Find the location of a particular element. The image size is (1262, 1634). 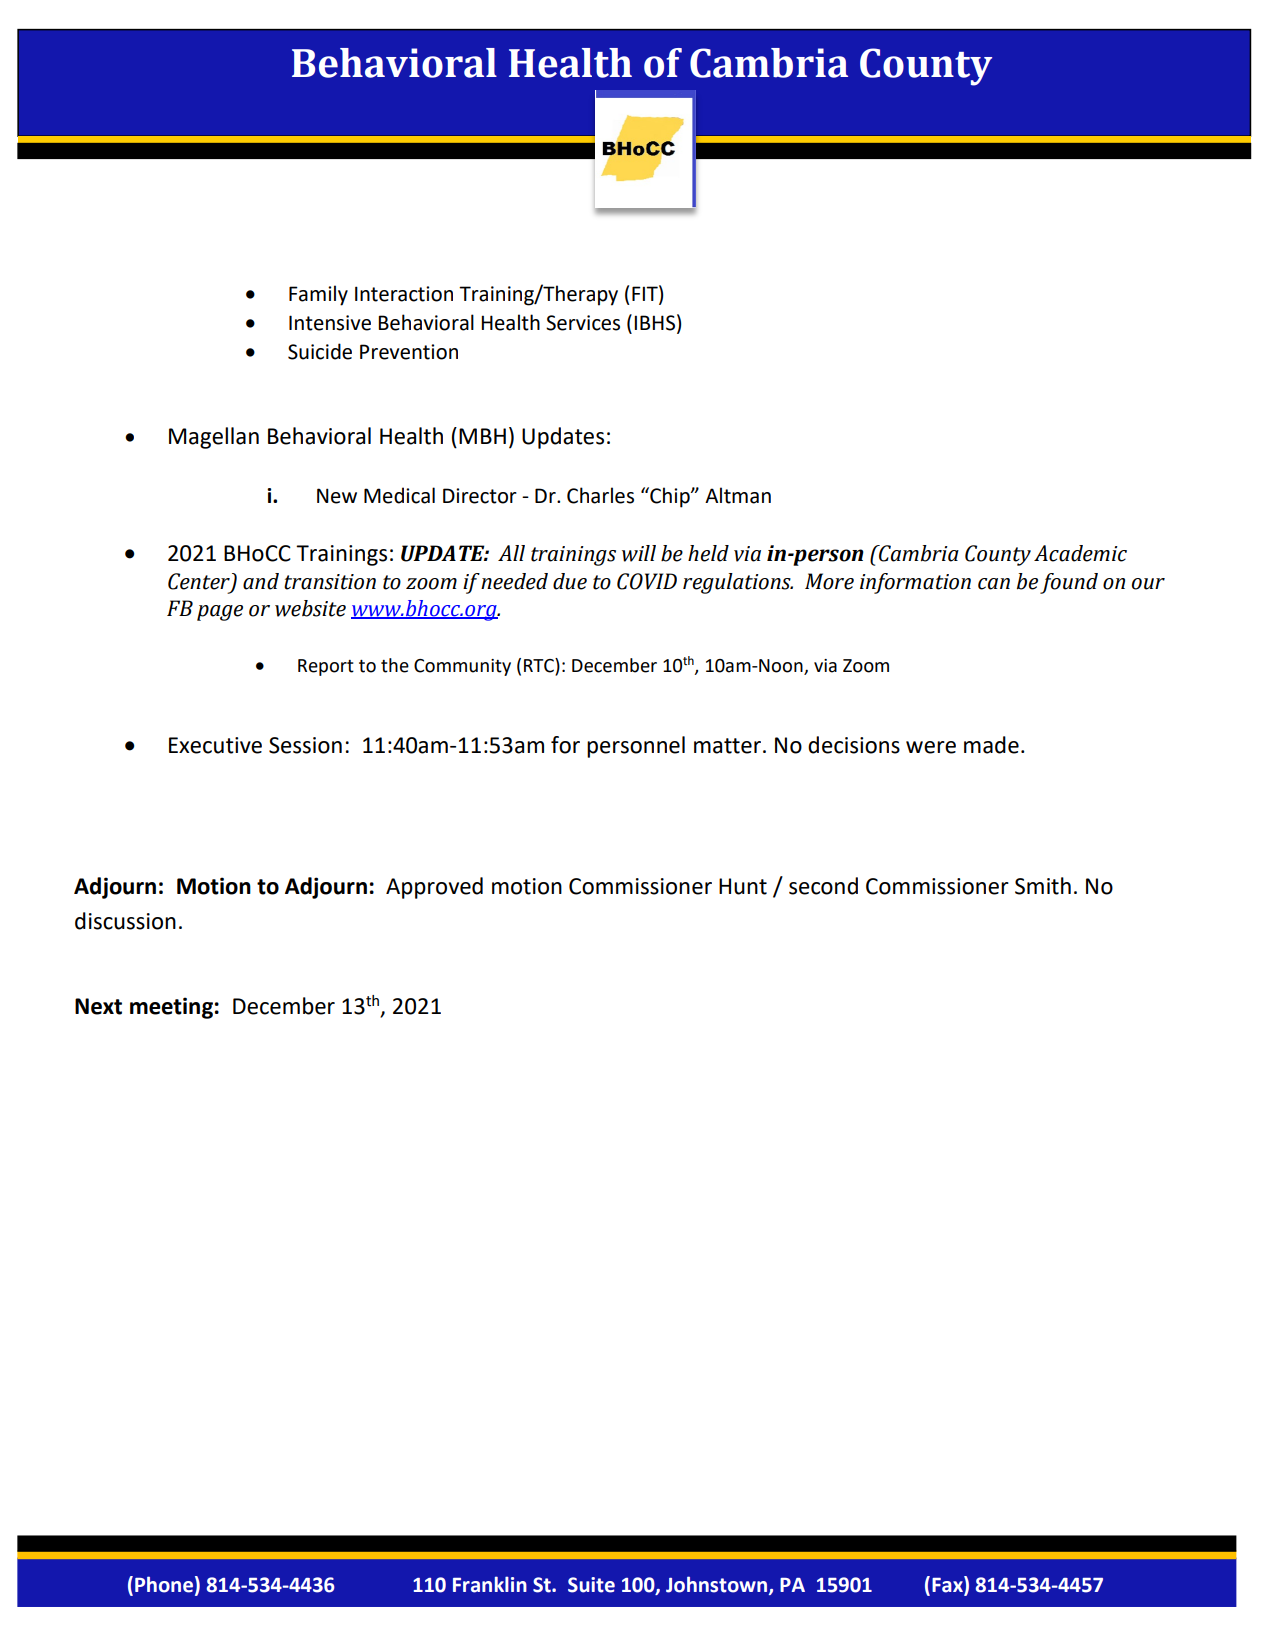

Hunt is located at coordinates (743, 886).
